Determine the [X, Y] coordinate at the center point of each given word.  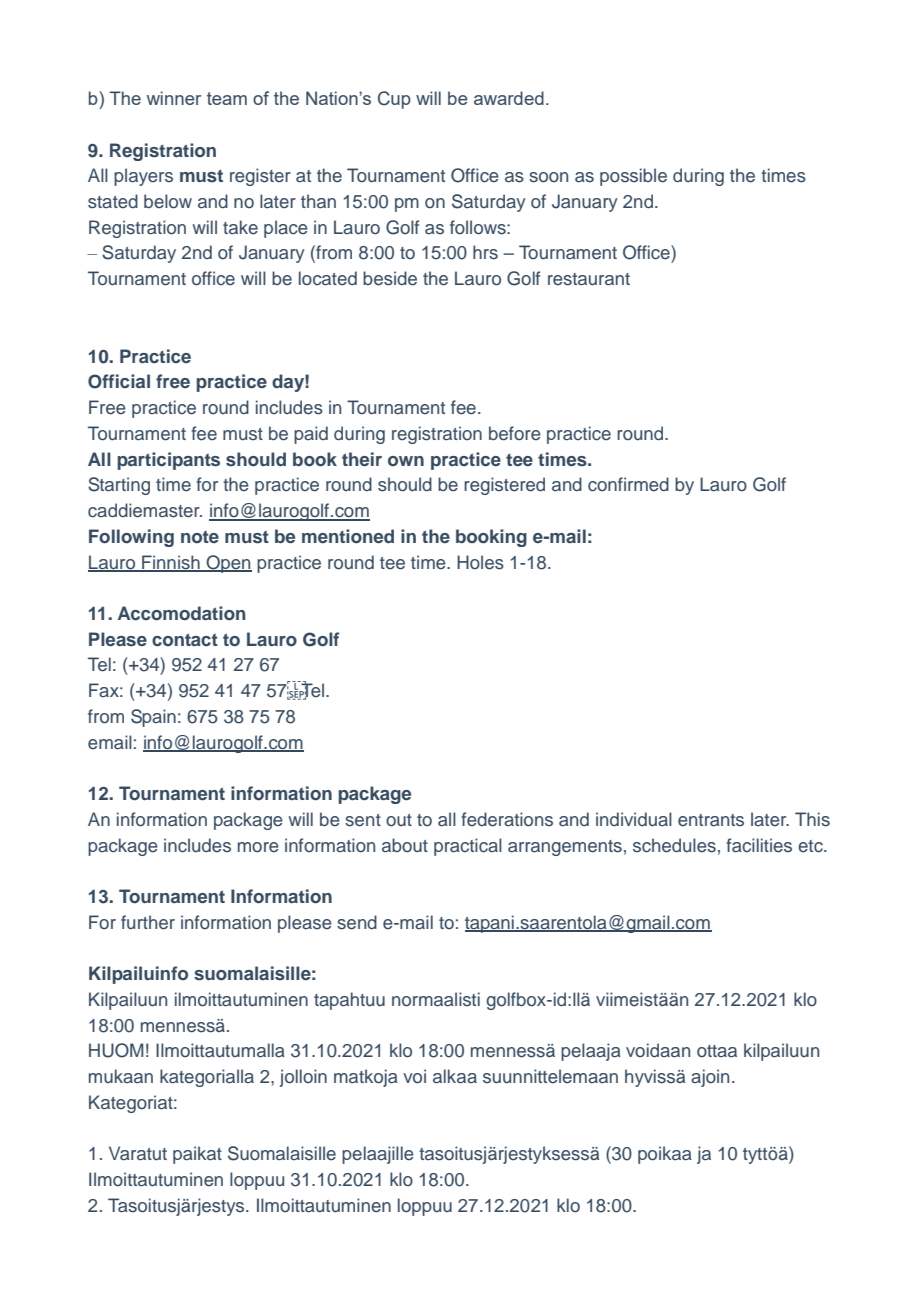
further [148, 922]
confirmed [628, 484]
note [200, 537]
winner [174, 98]
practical [468, 847]
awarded [509, 98]
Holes [480, 562]
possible [633, 177]
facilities [759, 845]
